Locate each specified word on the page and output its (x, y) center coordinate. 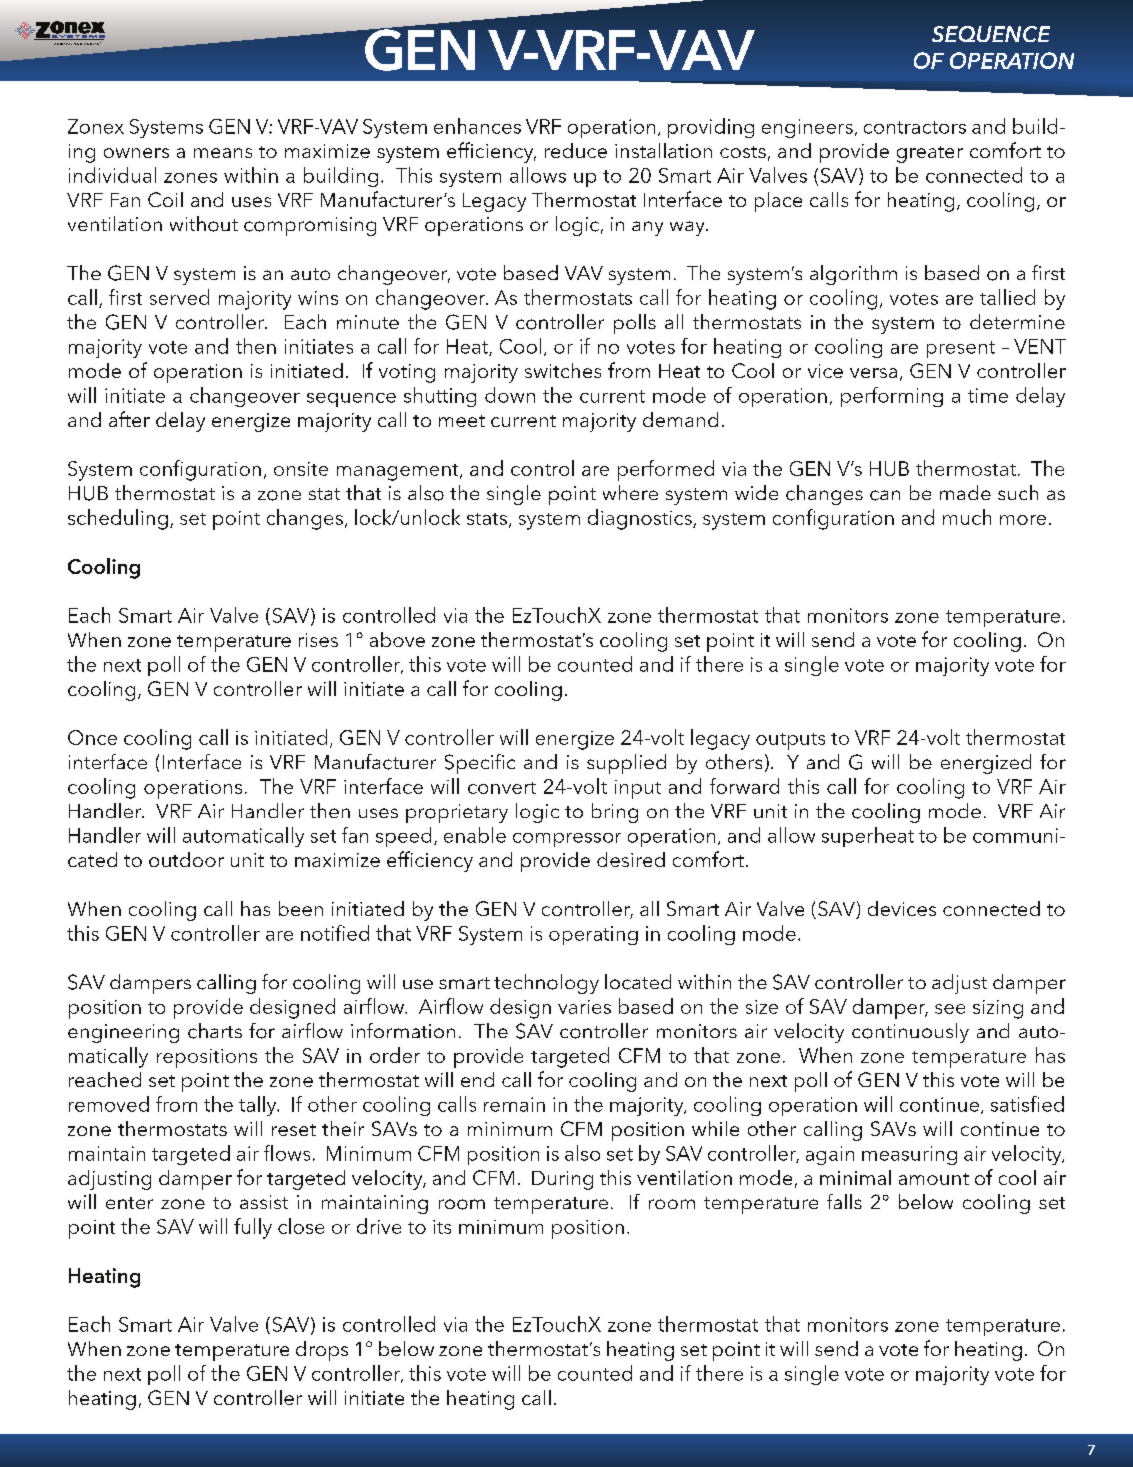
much (967, 517)
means (223, 153)
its (442, 1227)
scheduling (118, 519)
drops (322, 1351)
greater (930, 154)
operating (593, 935)
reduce (576, 150)
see (950, 1009)
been (301, 908)
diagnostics (641, 519)
